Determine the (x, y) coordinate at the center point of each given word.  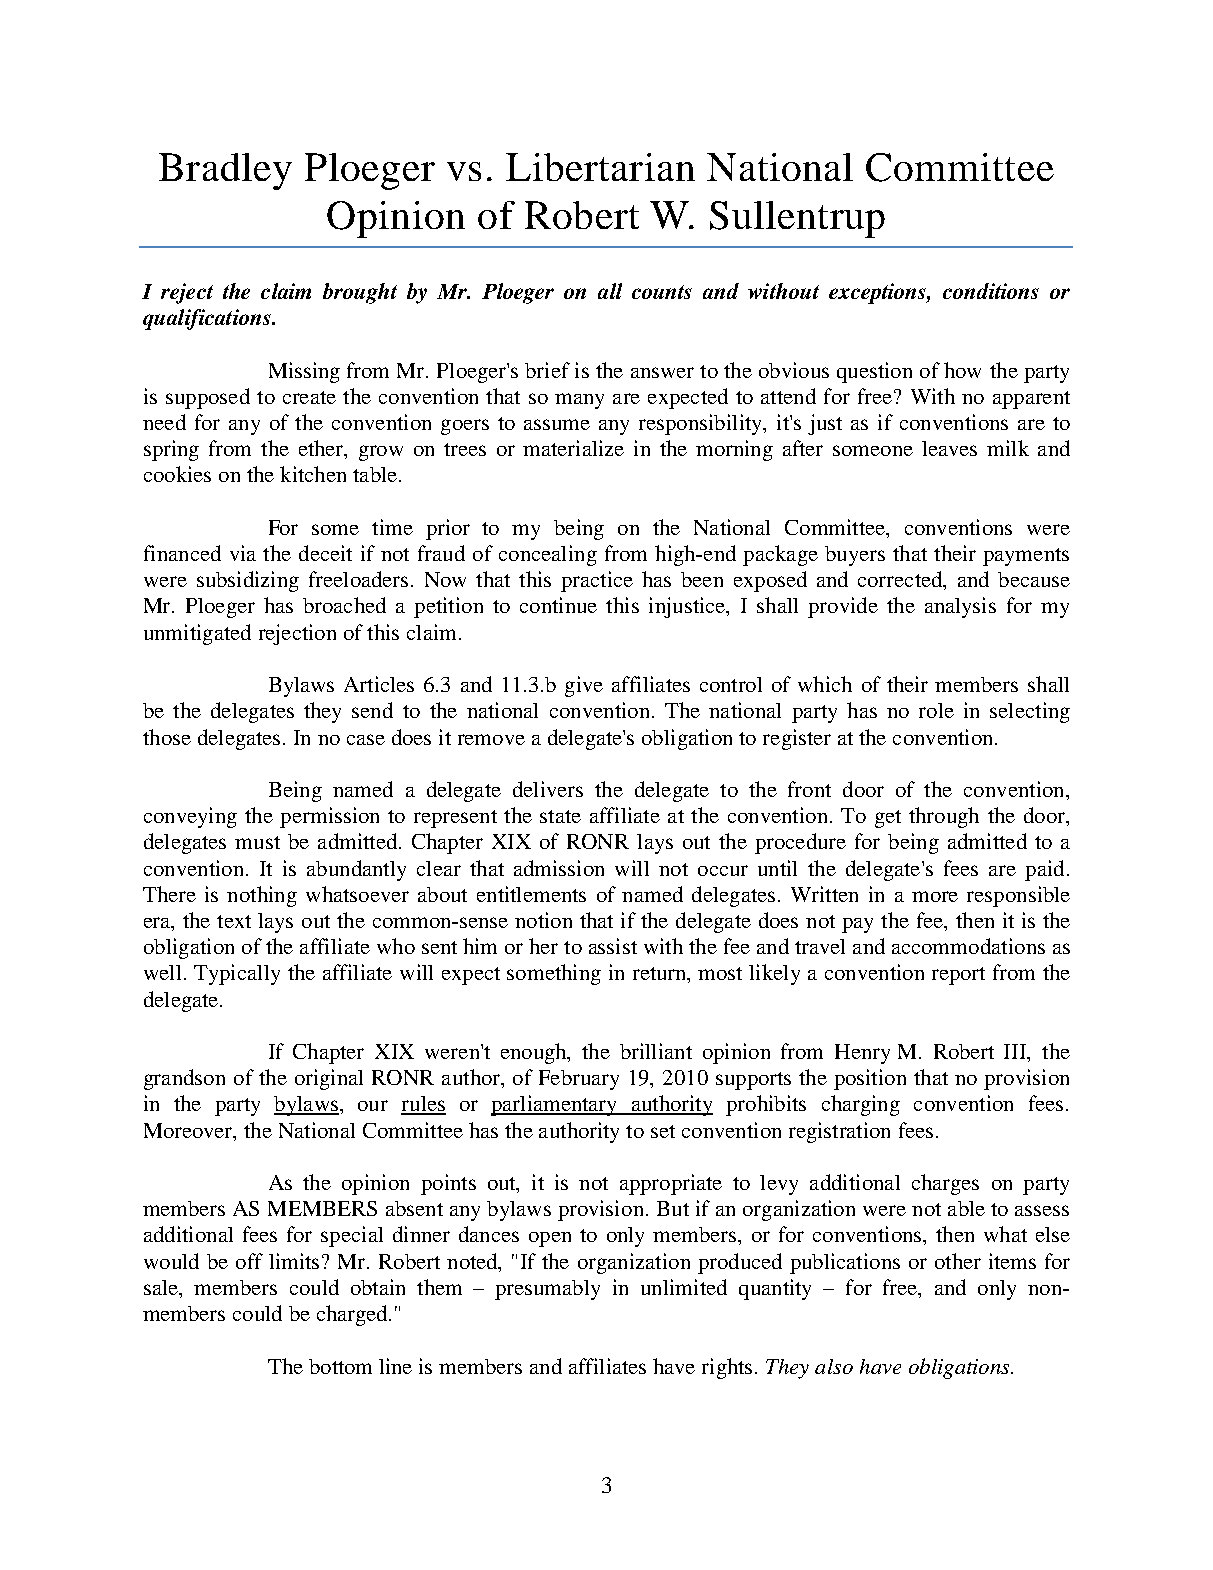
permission (329, 817)
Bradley (225, 171)
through (944, 817)
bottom (340, 1366)
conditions (991, 291)
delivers (548, 789)
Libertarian (600, 167)
